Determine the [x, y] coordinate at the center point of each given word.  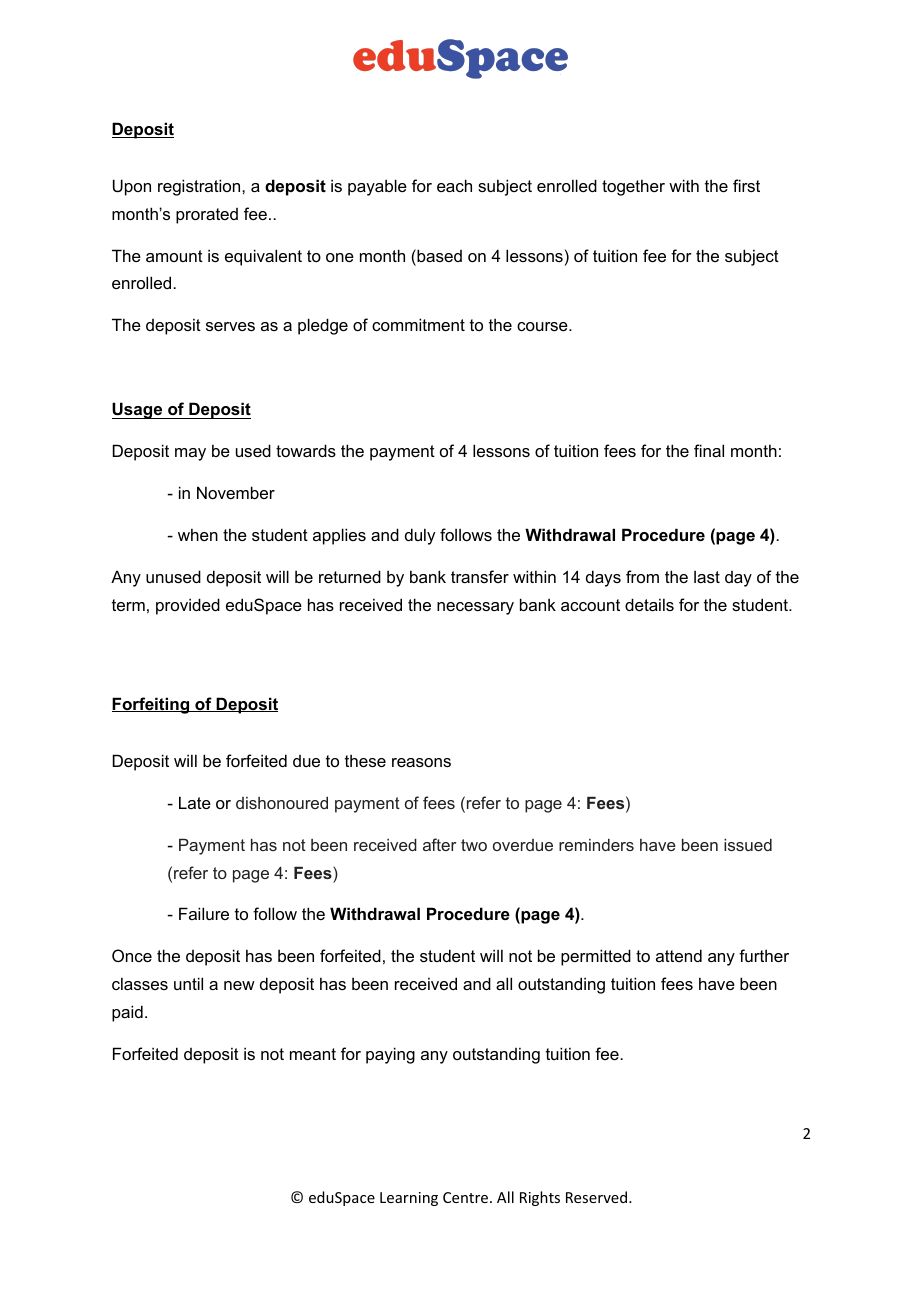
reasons [421, 762]
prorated [207, 216]
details [649, 604]
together [633, 187]
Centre [467, 1197]
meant [313, 1054]
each [454, 185]
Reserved [598, 1197]
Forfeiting [152, 705]
